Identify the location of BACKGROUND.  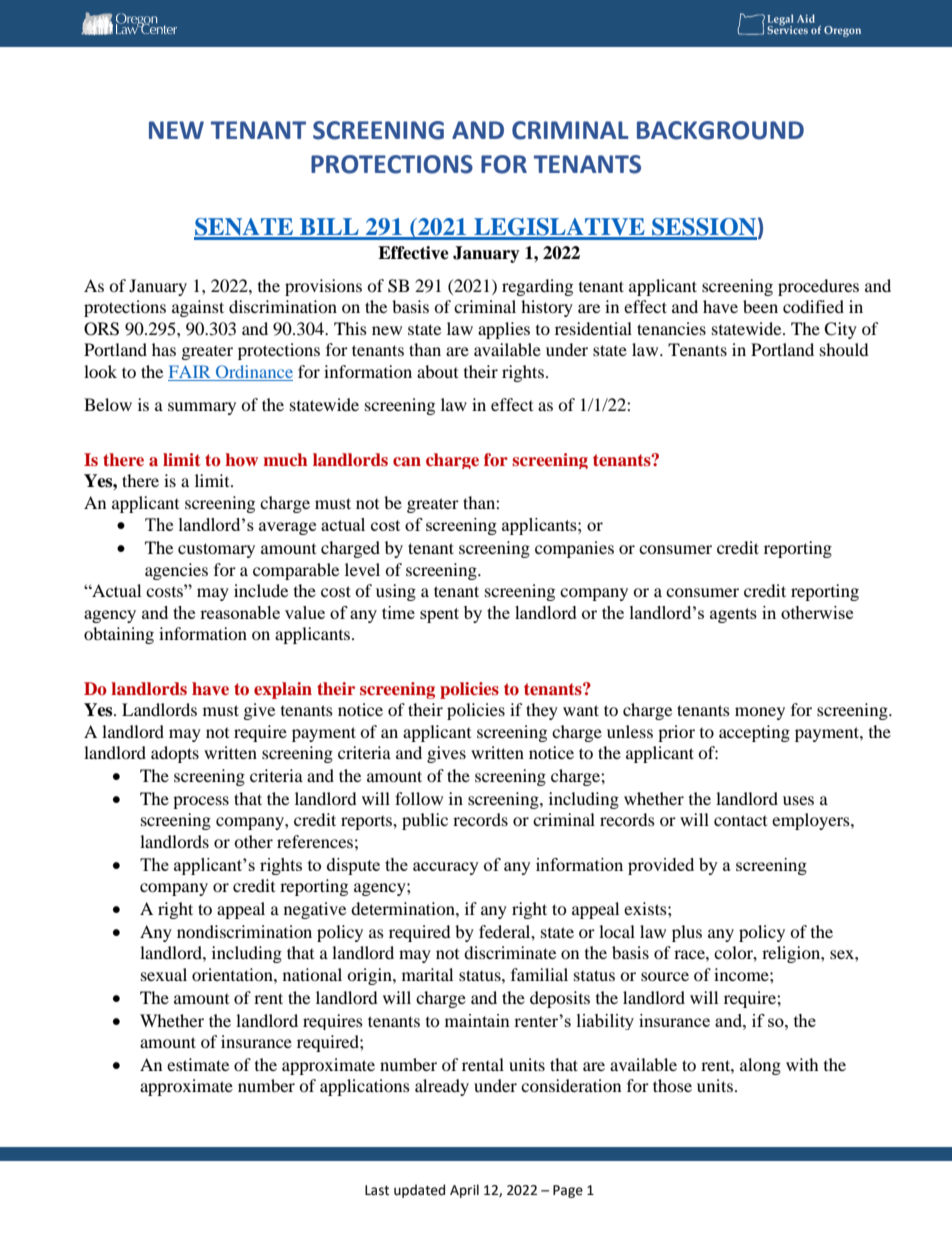
(720, 130).
